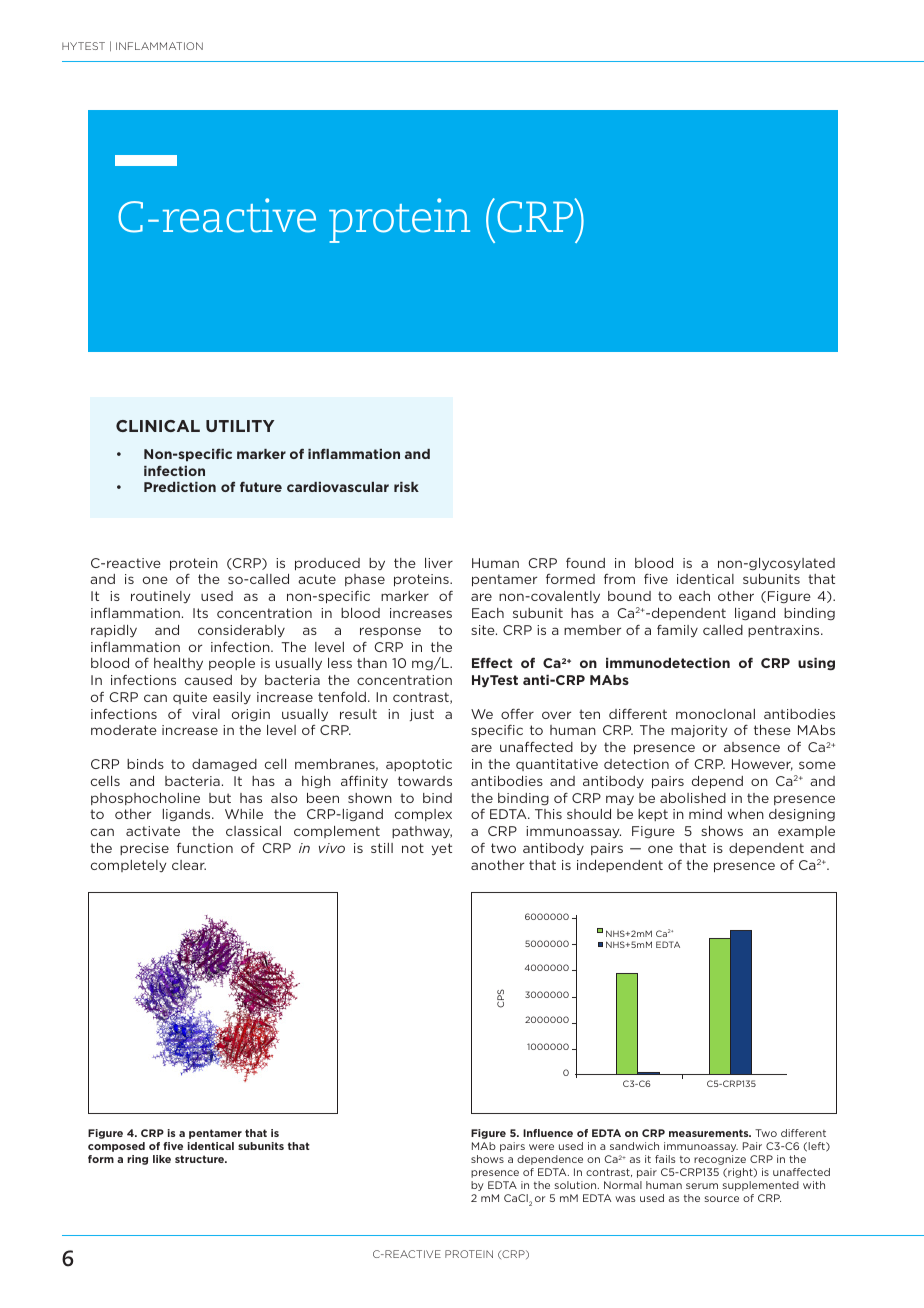  Describe the element at coordinates (634, 1146) in the screenshot. I see `sandwich` at that location.
